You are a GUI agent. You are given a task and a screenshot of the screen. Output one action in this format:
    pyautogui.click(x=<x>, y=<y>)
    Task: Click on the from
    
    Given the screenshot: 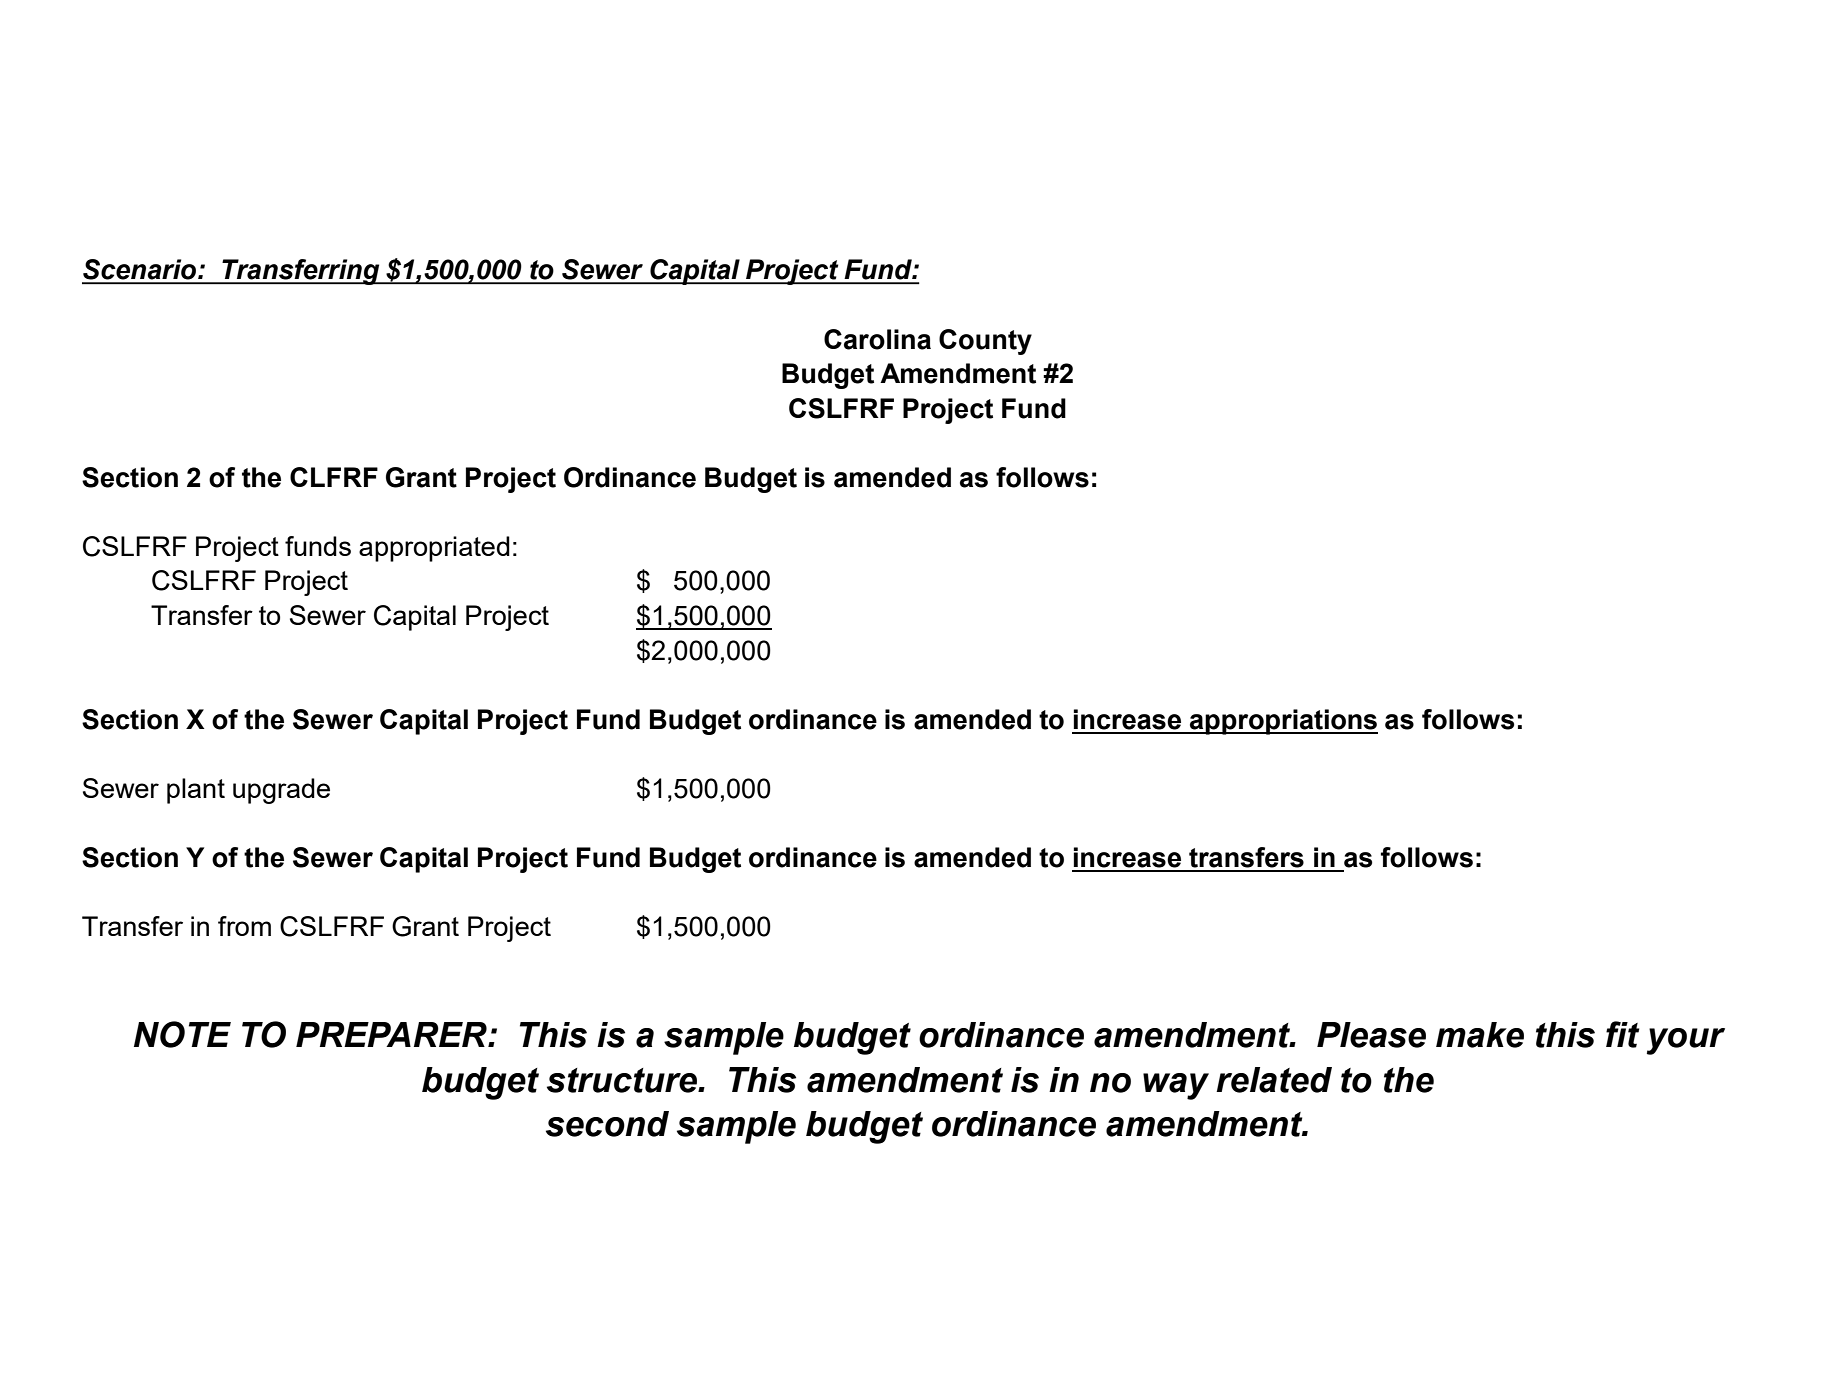 What is the action you would take?
    pyautogui.click(x=244, y=926)
